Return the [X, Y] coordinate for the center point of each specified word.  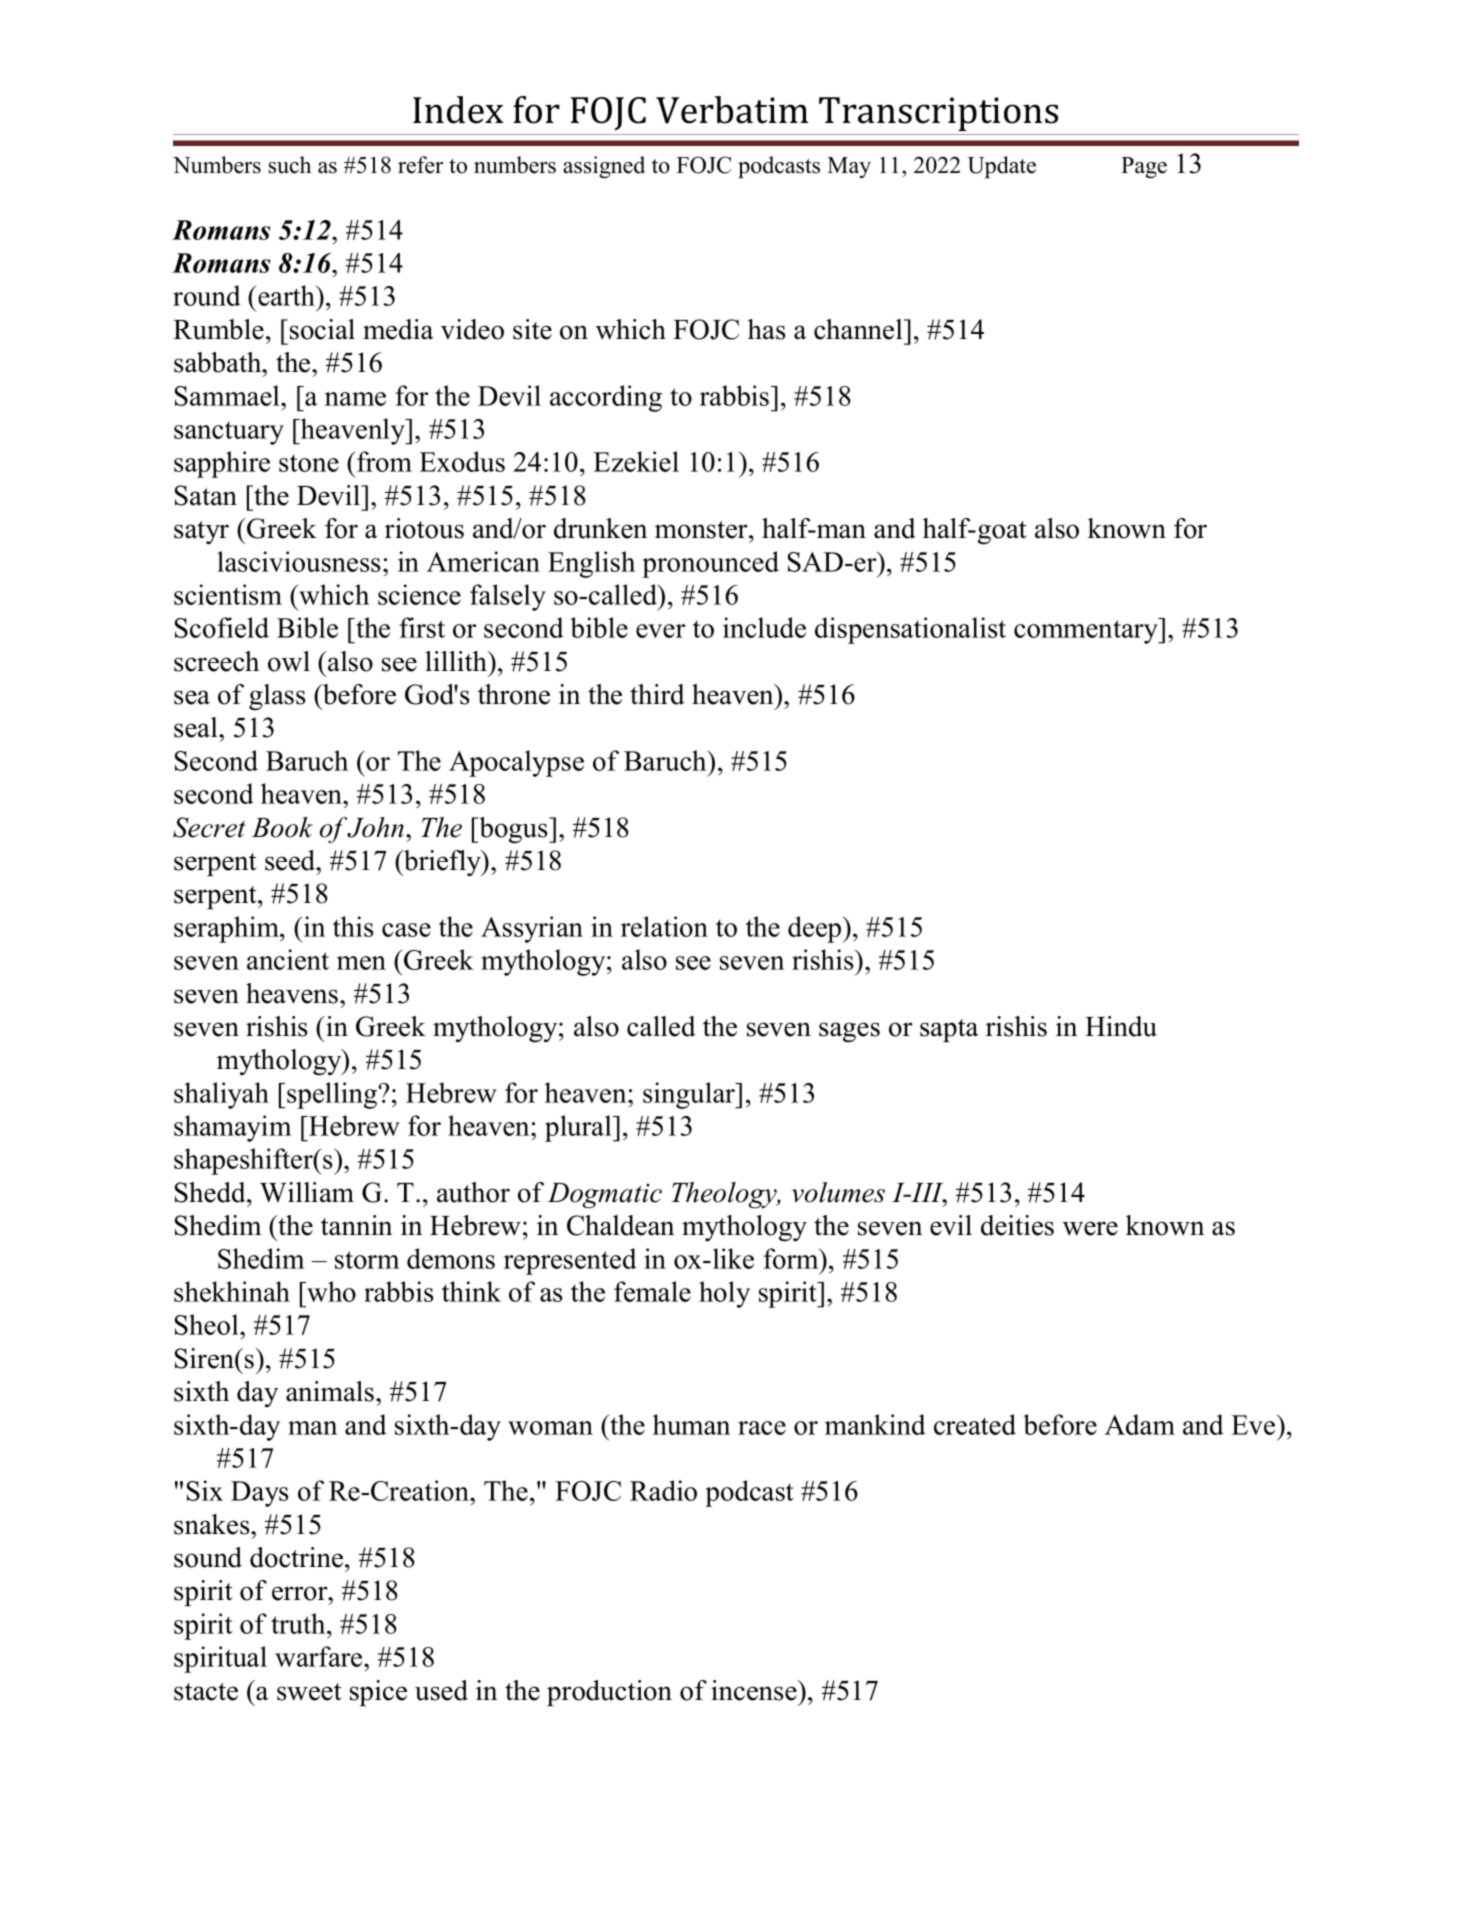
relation [664, 926]
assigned [604, 167]
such [290, 165]
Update [1001, 167]
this [353, 926]
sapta [949, 1030]
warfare [320, 1656]
